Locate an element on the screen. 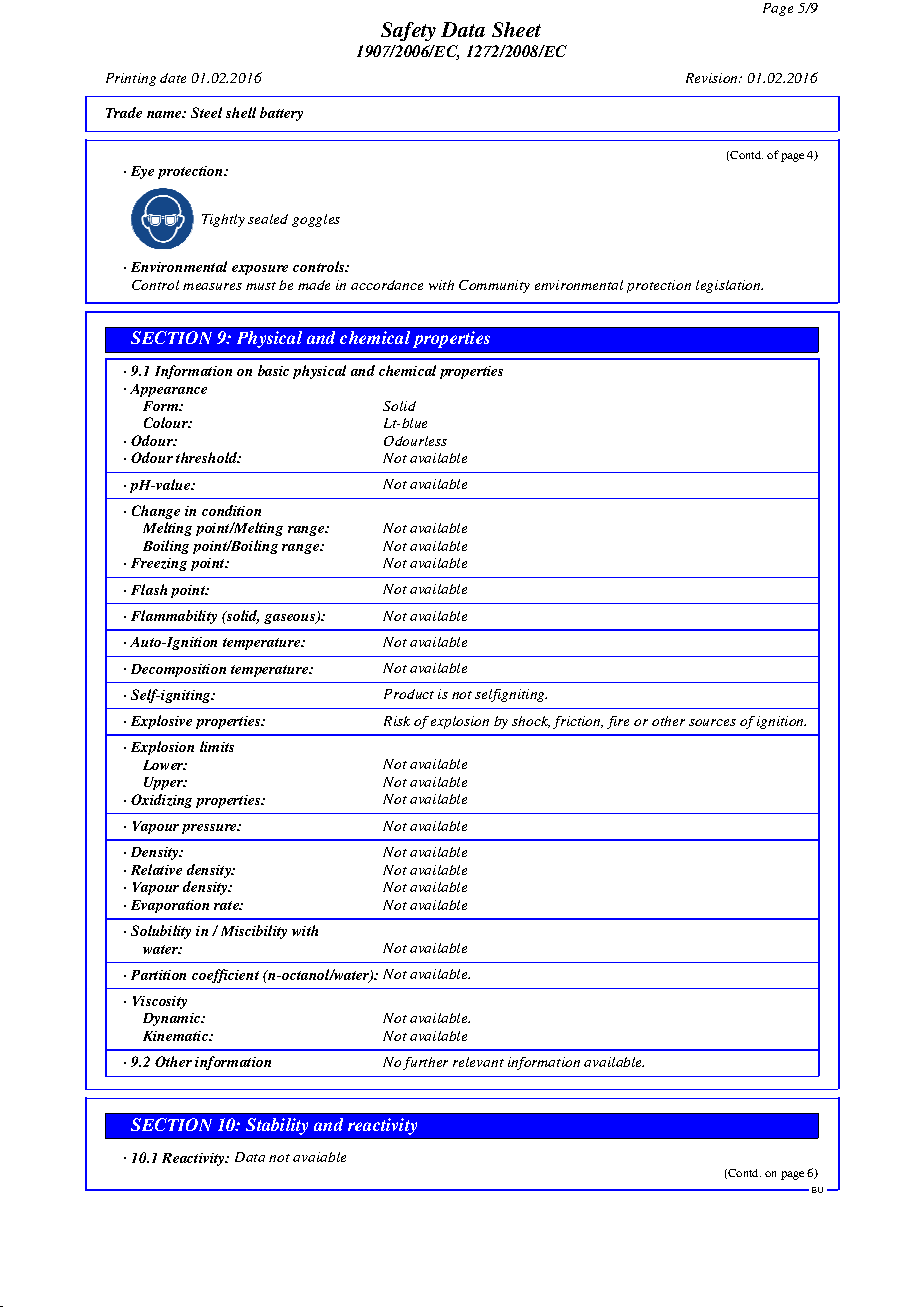  Product is located at coordinates (409, 694).
